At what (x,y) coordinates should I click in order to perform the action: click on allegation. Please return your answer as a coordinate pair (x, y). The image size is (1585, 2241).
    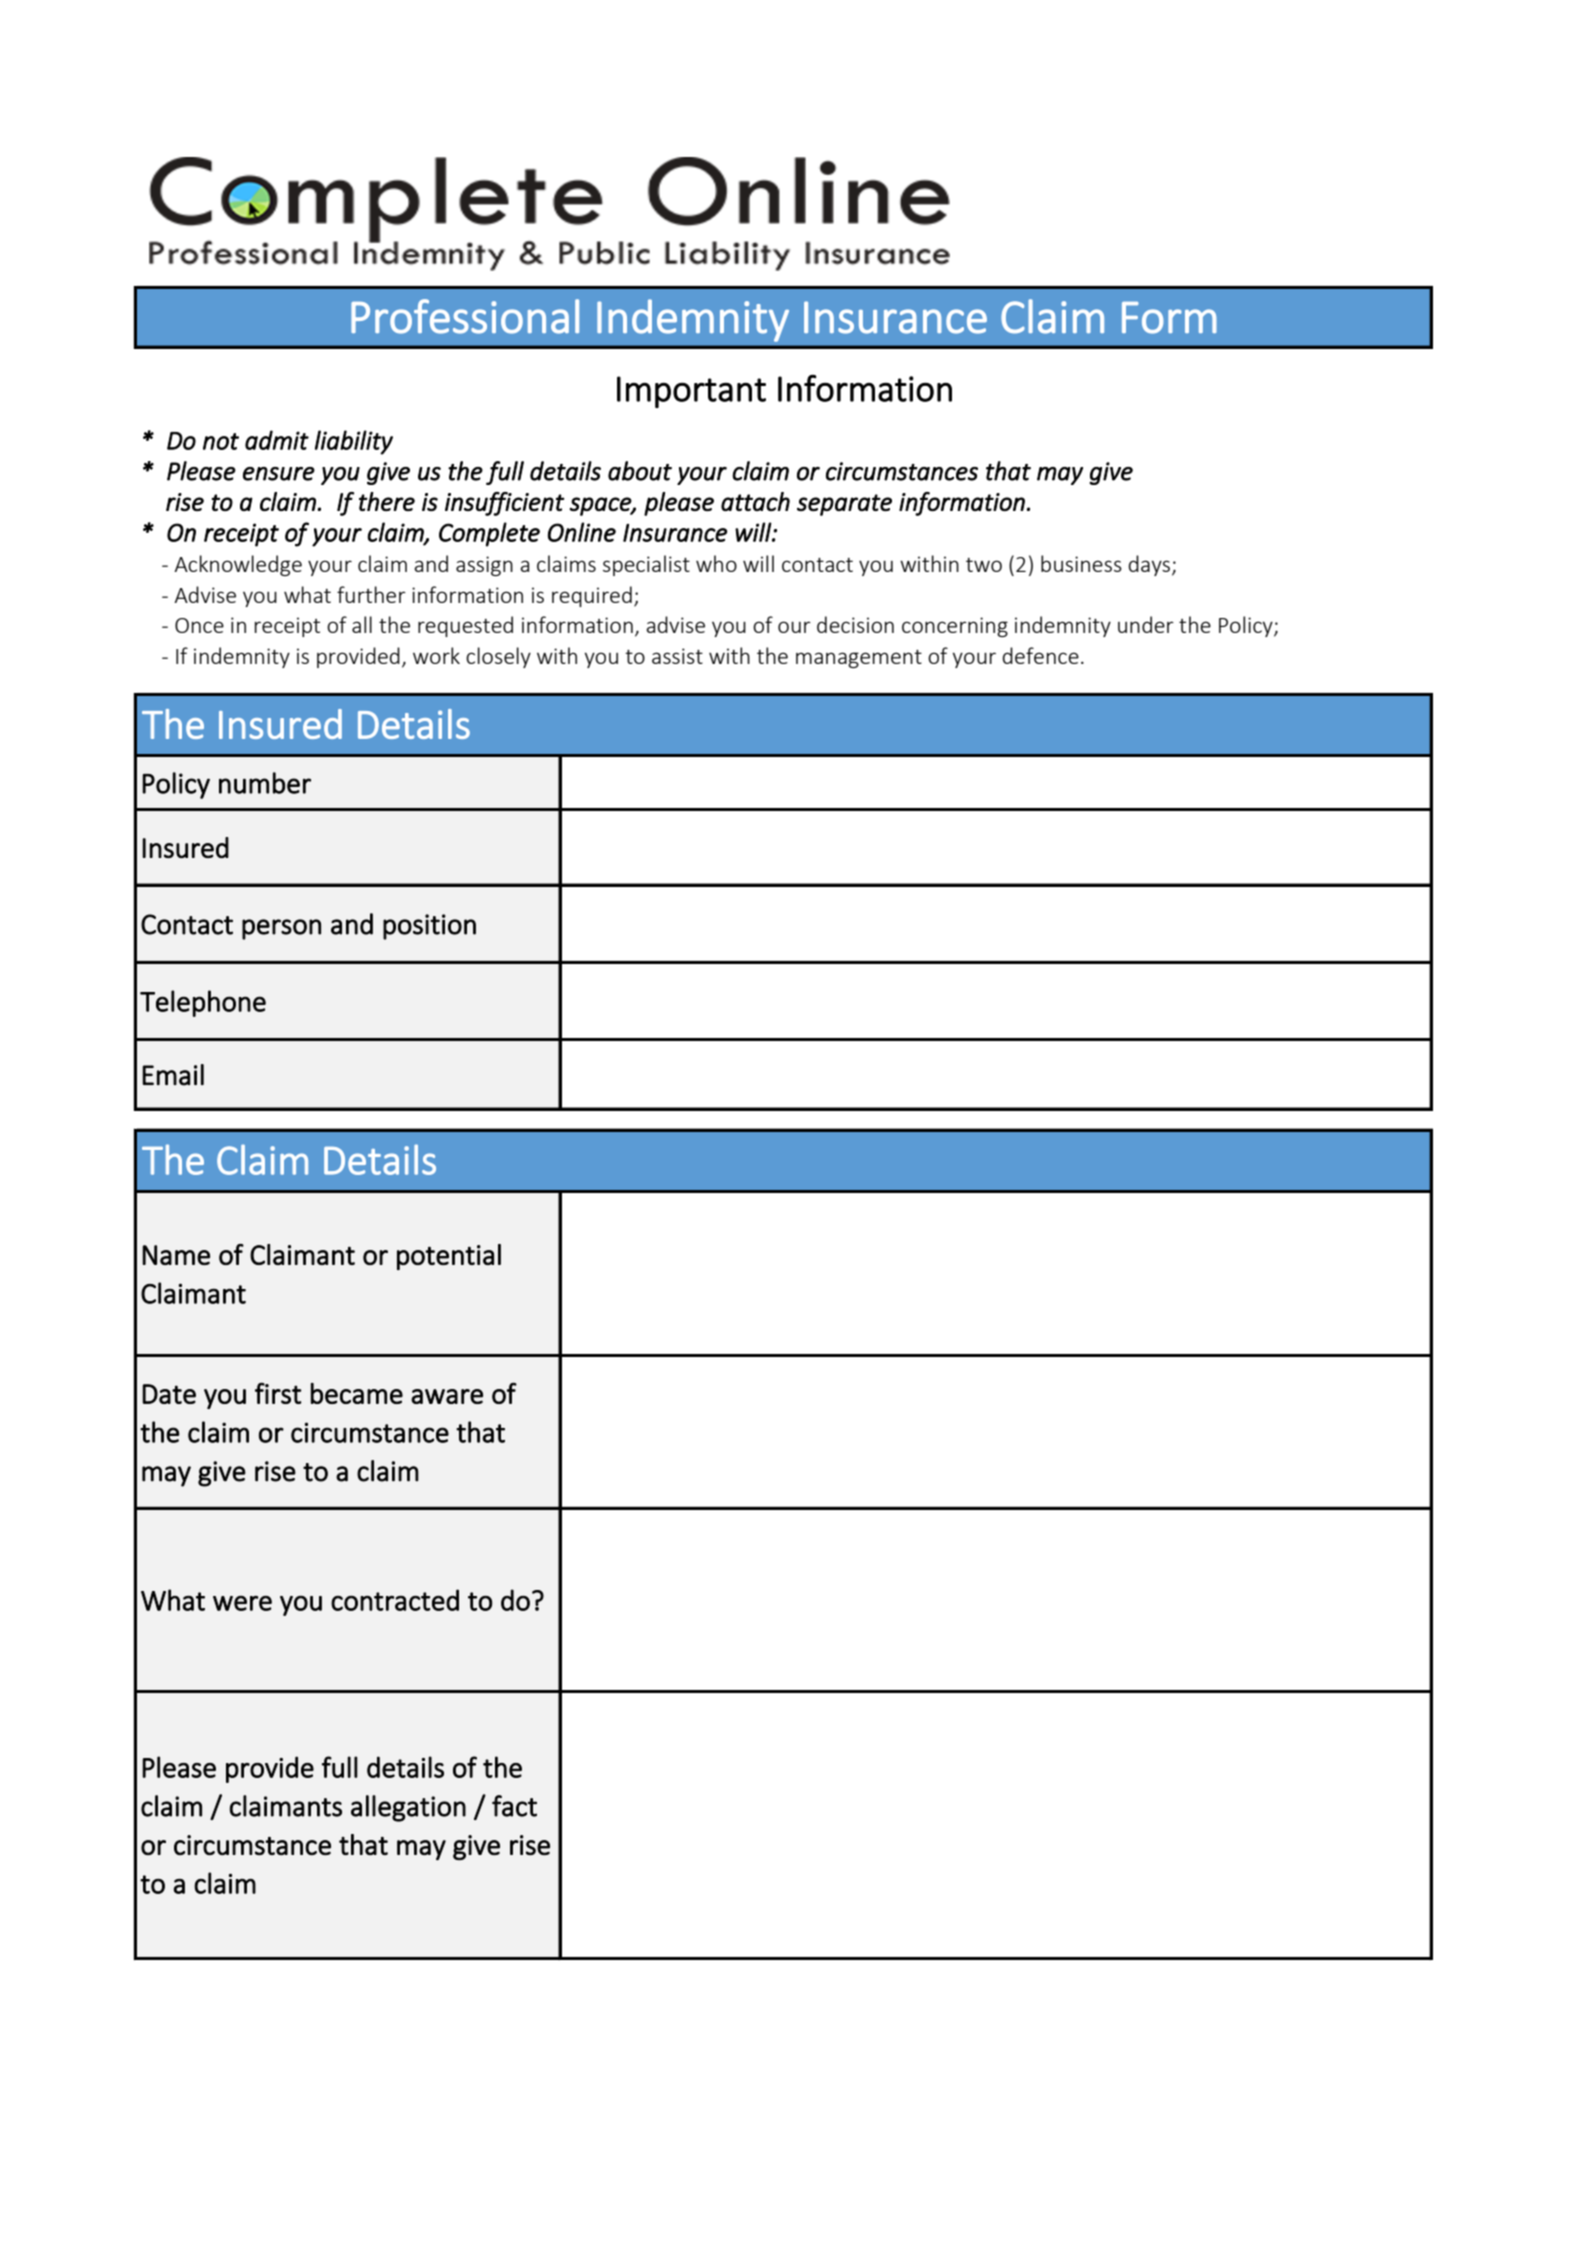
    Looking at the image, I should click on (408, 1808).
